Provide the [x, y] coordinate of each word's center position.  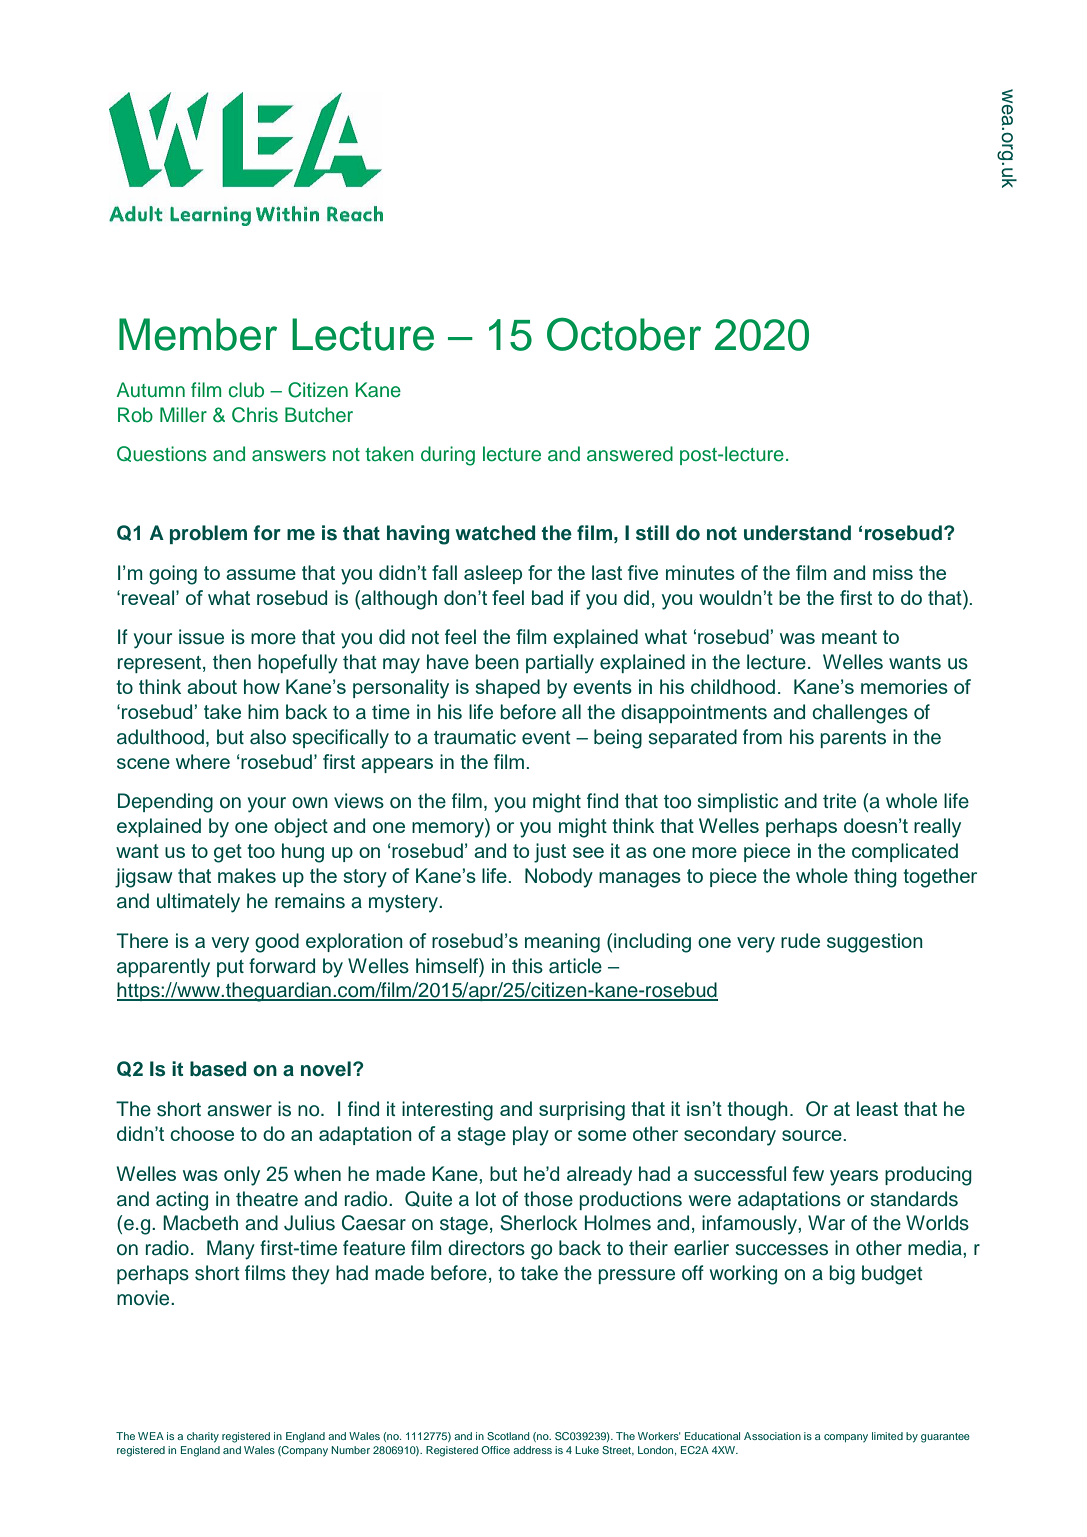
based [218, 1069]
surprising [582, 1111]
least [877, 1108]
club [246, 390]
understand [797, 533]
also [268, 737]
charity [203, 1437]
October [624, 334]
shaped [507, 688]
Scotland [508, 1436]
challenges [860, 714]
